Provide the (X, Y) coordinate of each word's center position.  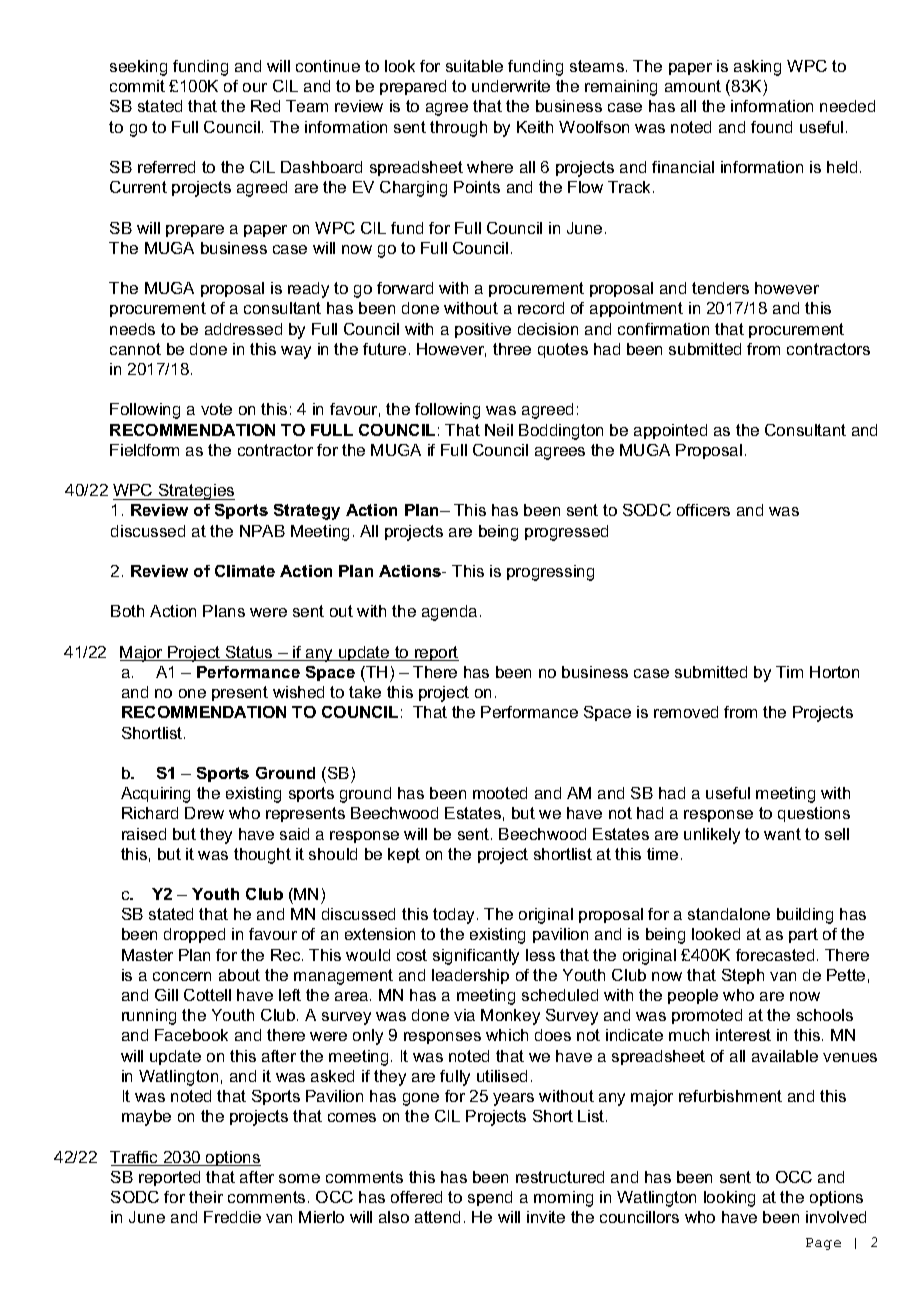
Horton (834, 672)
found (771, 127)
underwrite (511, 86)
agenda (449, 613)
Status (249, 653)
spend (490, 1198)
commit (137, 86)
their (206, 1197)
